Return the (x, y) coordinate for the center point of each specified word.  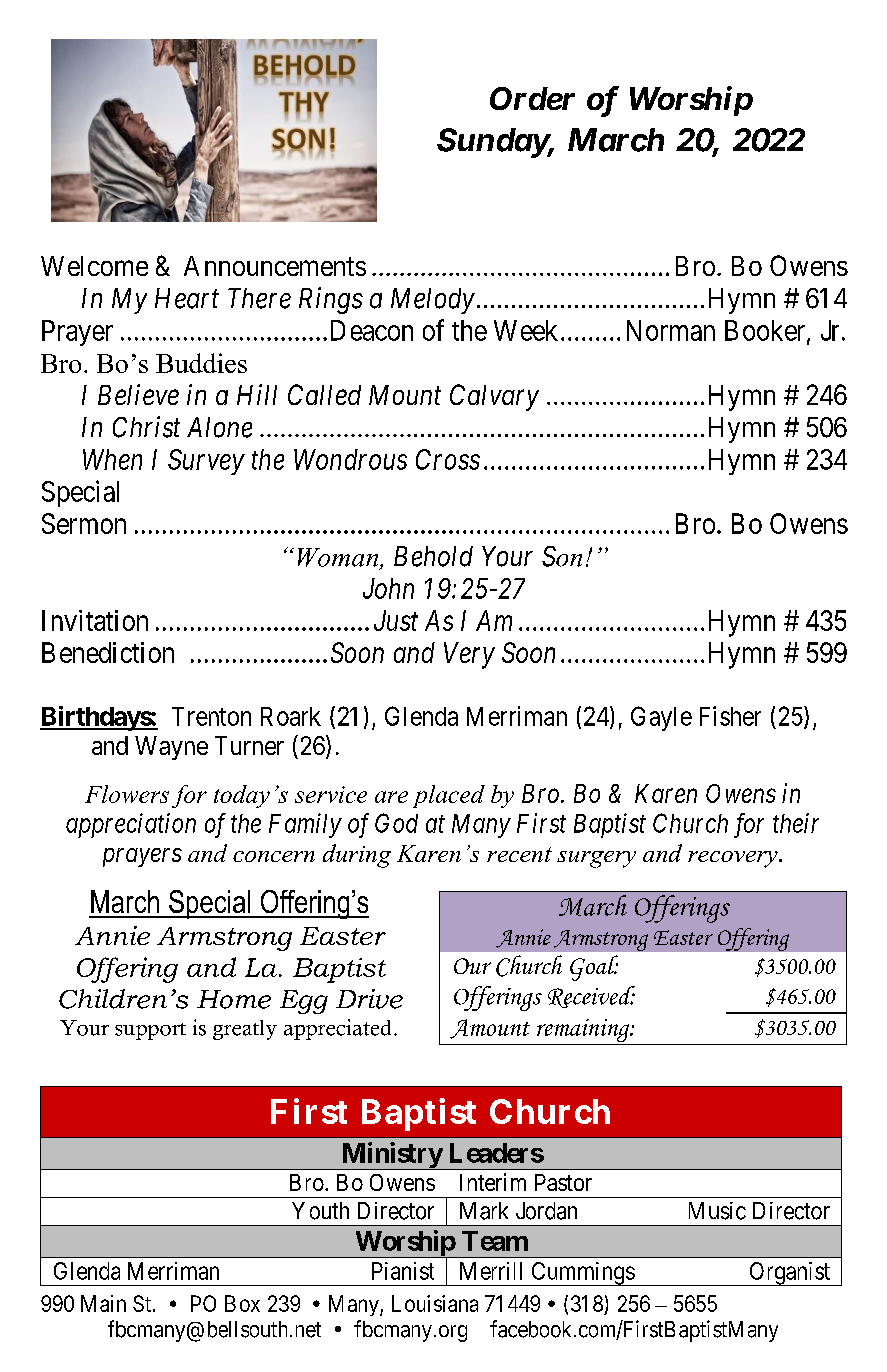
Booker (766, 331)
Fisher (730, 716)
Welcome (94, 266)
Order (532, 98)
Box (242, 1303)
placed (449, 796)
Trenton (211, 716)
